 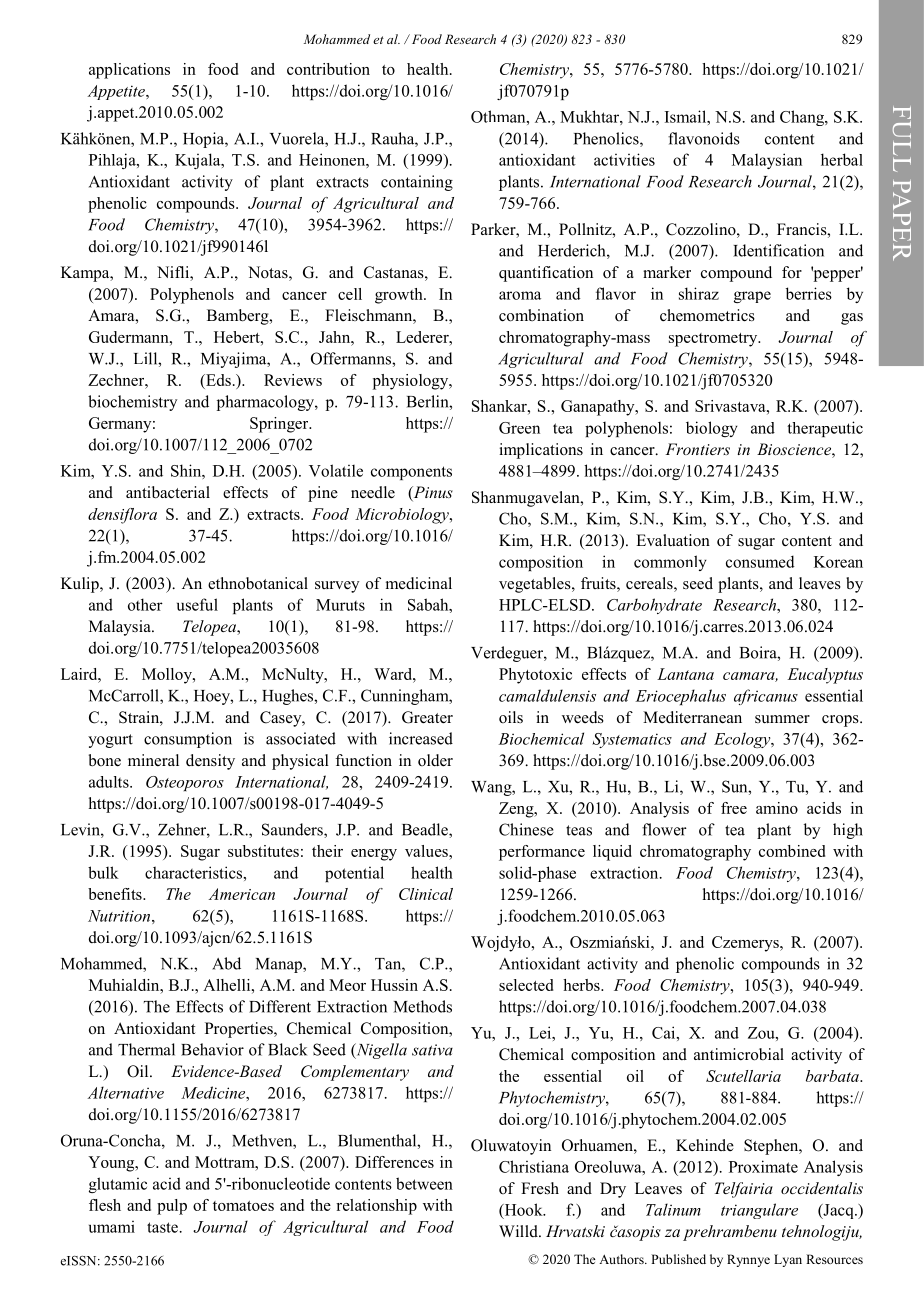 I want to click on Chang, so click(x=803, y=118).
